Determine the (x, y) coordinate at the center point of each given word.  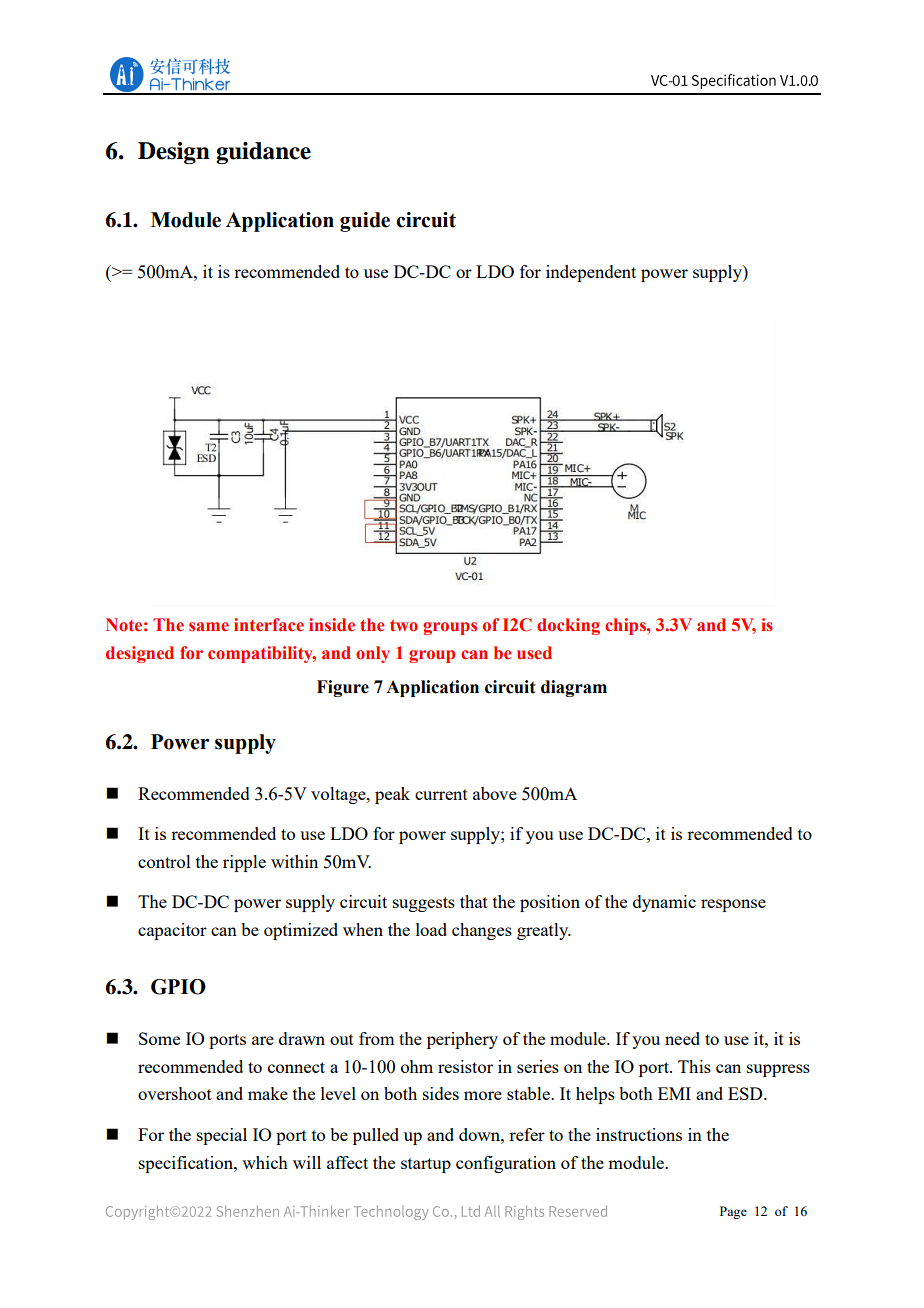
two (404, 625)
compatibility (262, 654)
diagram (574, 688)
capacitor (172, 931)
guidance (263, 153)
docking (568, 626)
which (265, 1162)
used (534, 653)
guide (365, 222)
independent (591, 273)
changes (482, 931)
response (733, 905)
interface (269, 625)
